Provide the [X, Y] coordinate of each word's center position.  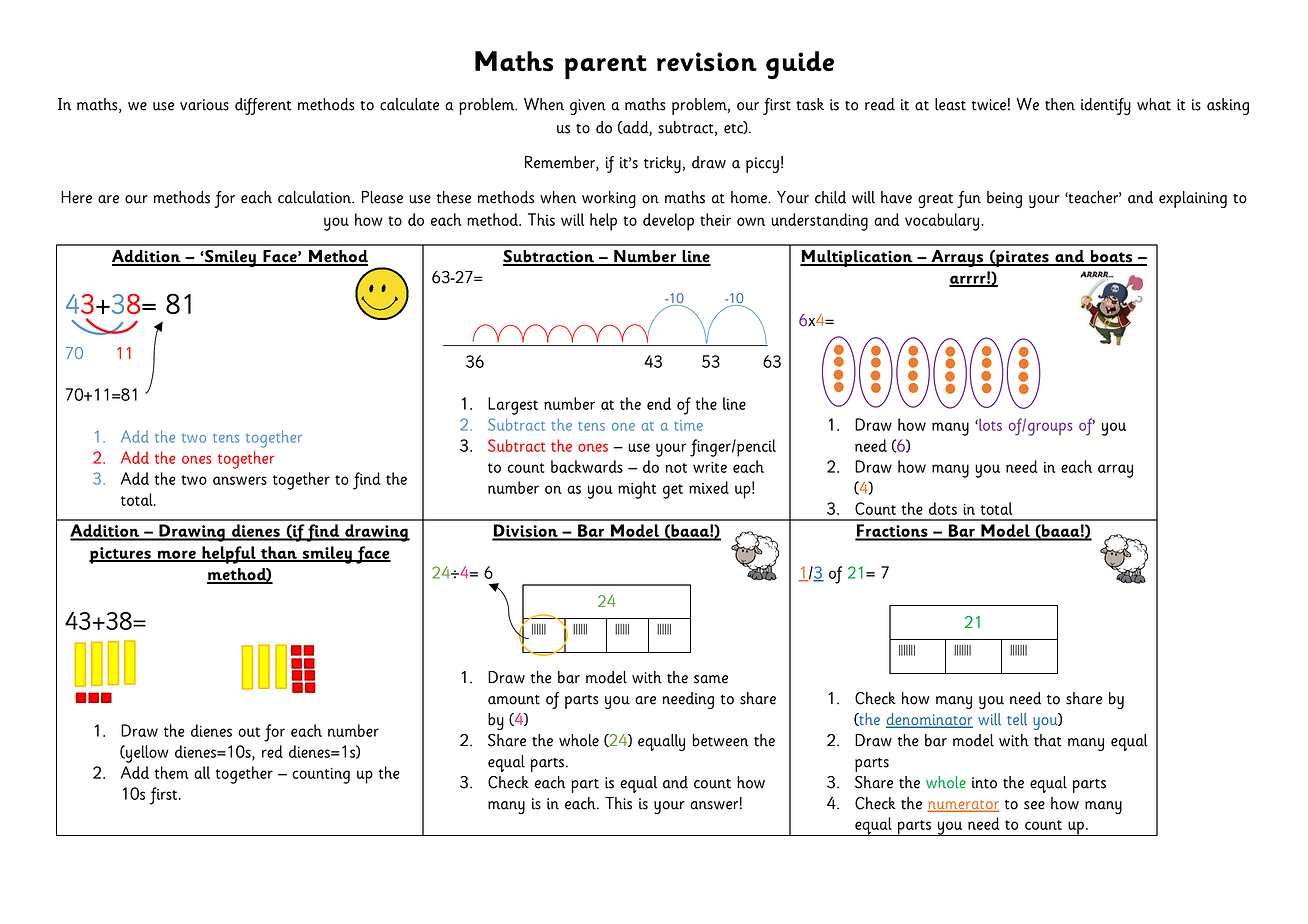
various [204, 105]
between [721, 740]
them [171, 772]
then [1060, 104]
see [1034, 805]
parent [606, 67]
